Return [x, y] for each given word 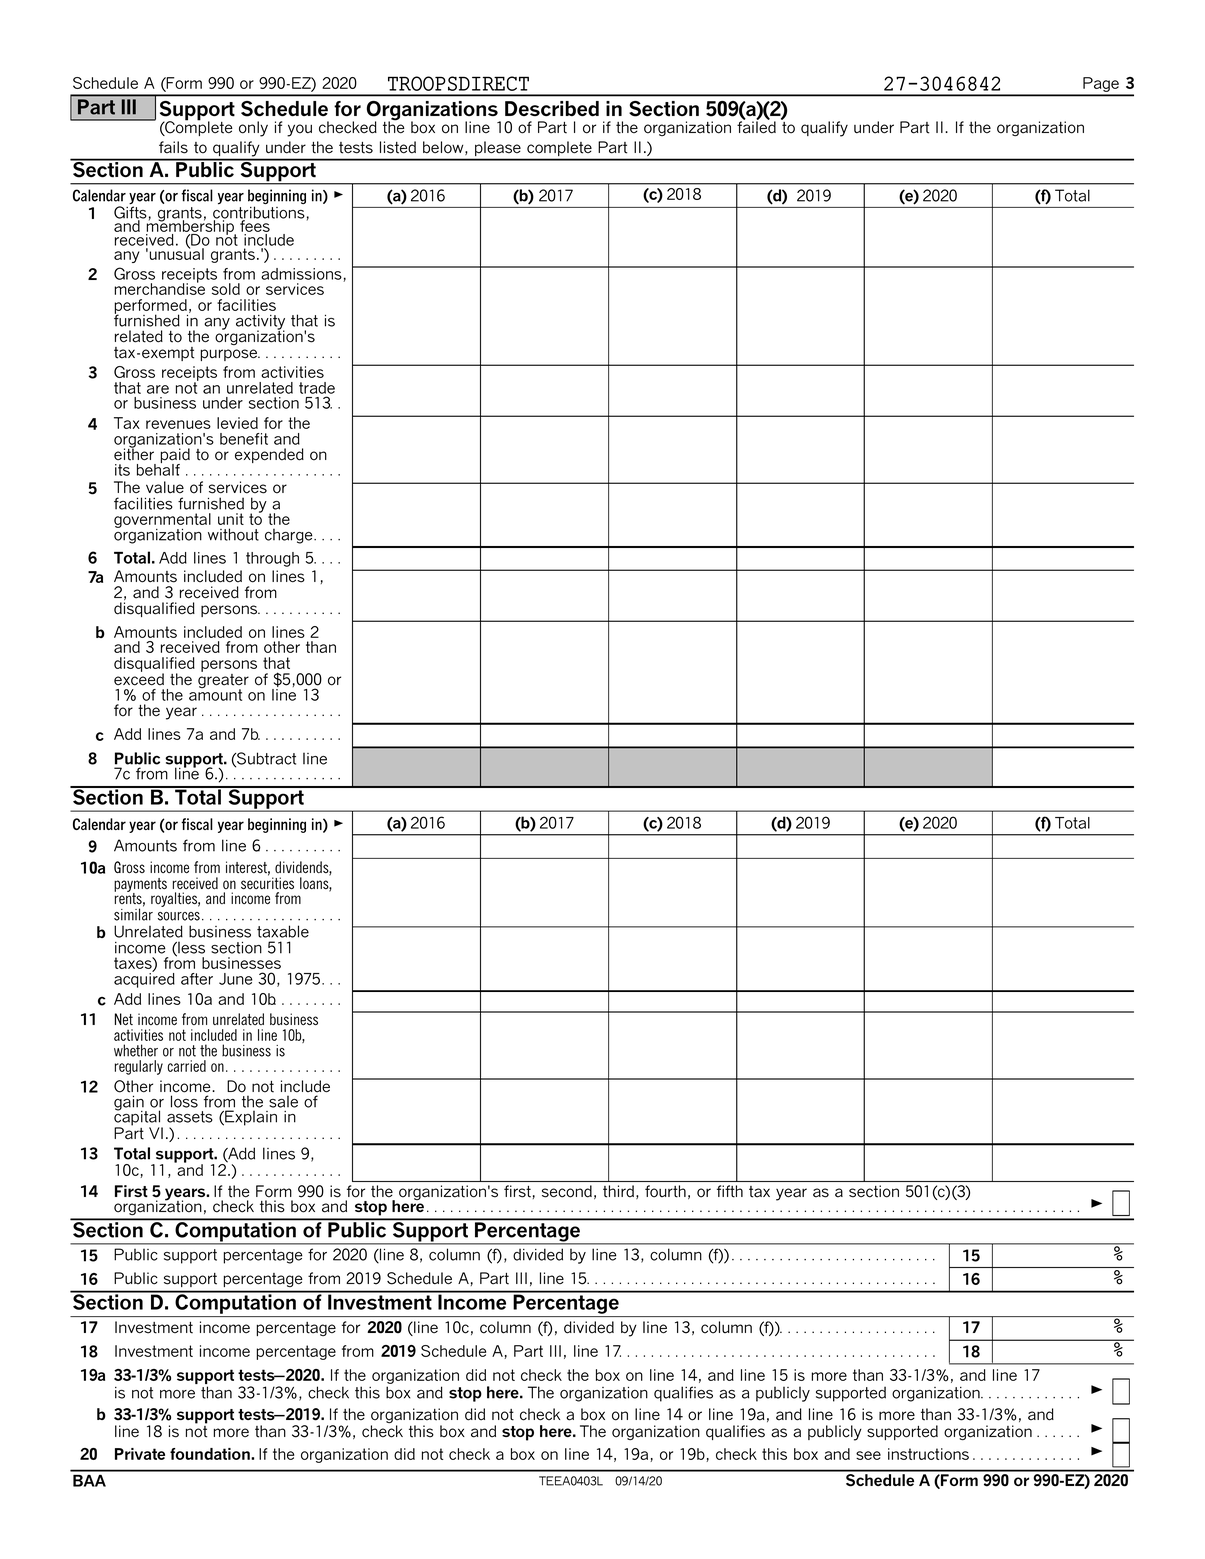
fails [173, 147]
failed [756, 126]
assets [190, 1117]
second [567, 1191]
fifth [730, 1191]
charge [290, 536]
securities [267, 882]
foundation [211, 1454]
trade [317, 388]
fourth [665, 1191]
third [618, 1191]
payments [140, 886]
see [868, 1455]
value [165, 487]
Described [552, 109]
